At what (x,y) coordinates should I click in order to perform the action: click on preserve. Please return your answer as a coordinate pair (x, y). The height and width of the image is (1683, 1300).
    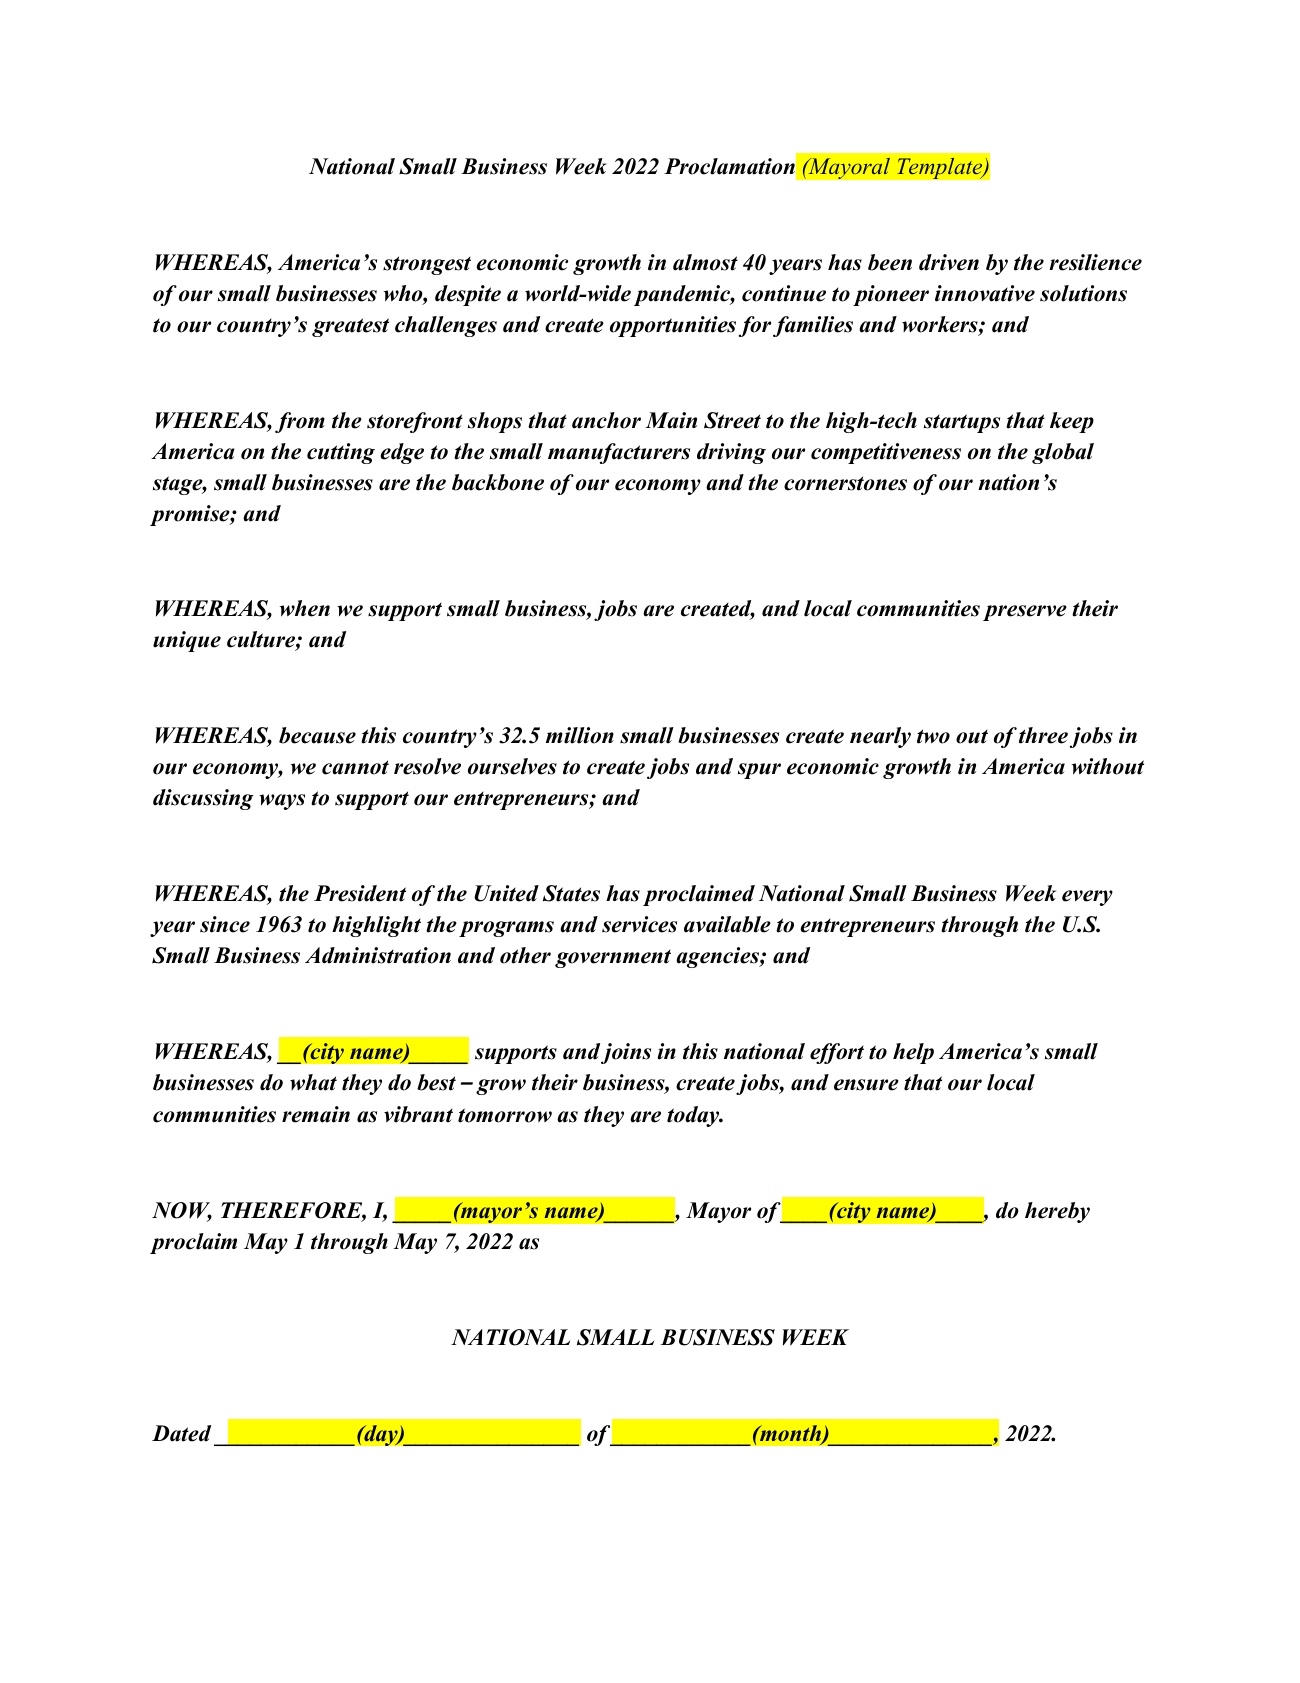
    Looking at the image, I should click on (1025, 613).
